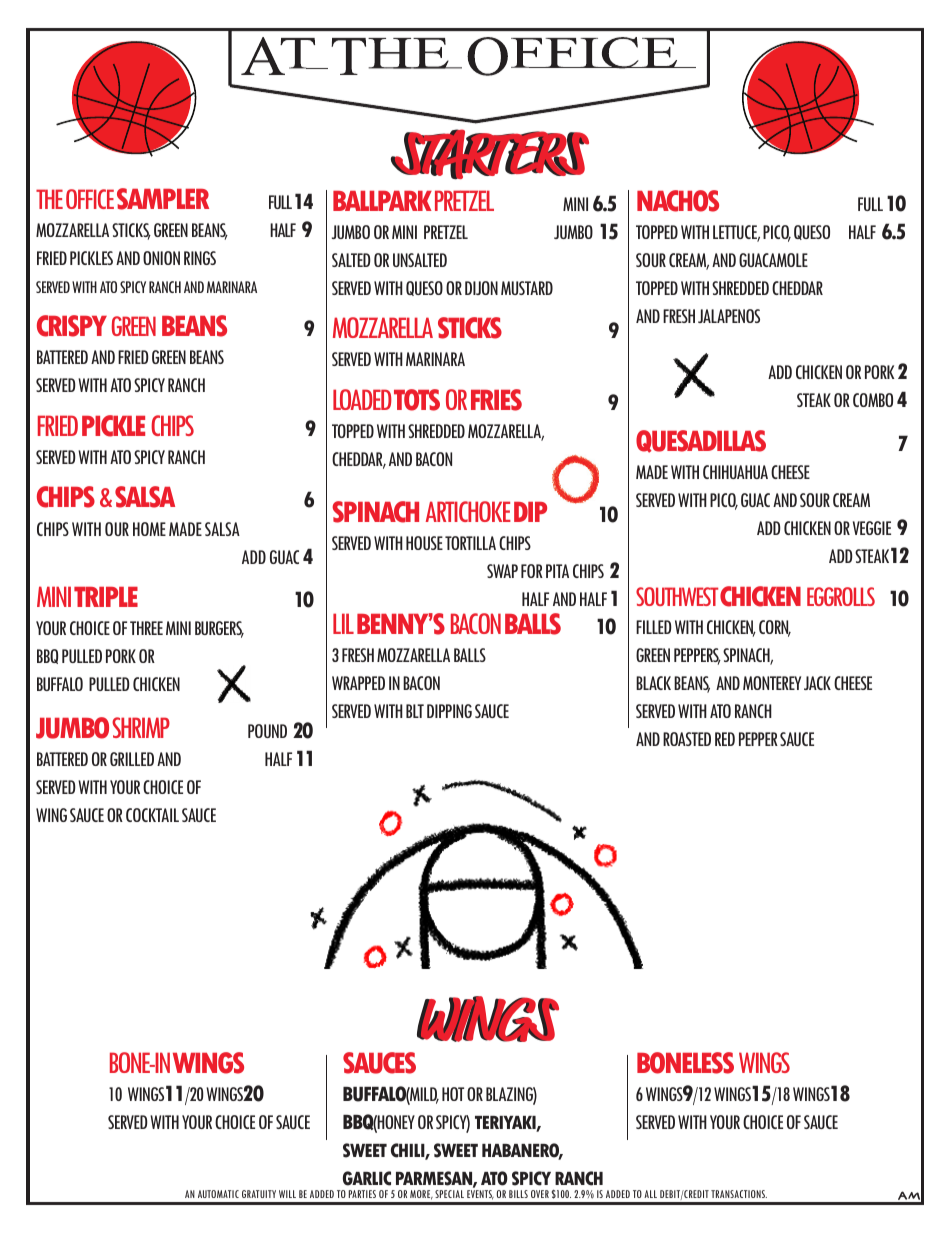  Describe the element at coordinates (449, 711) in the screenshot. I see `DIPPING` at that location.
